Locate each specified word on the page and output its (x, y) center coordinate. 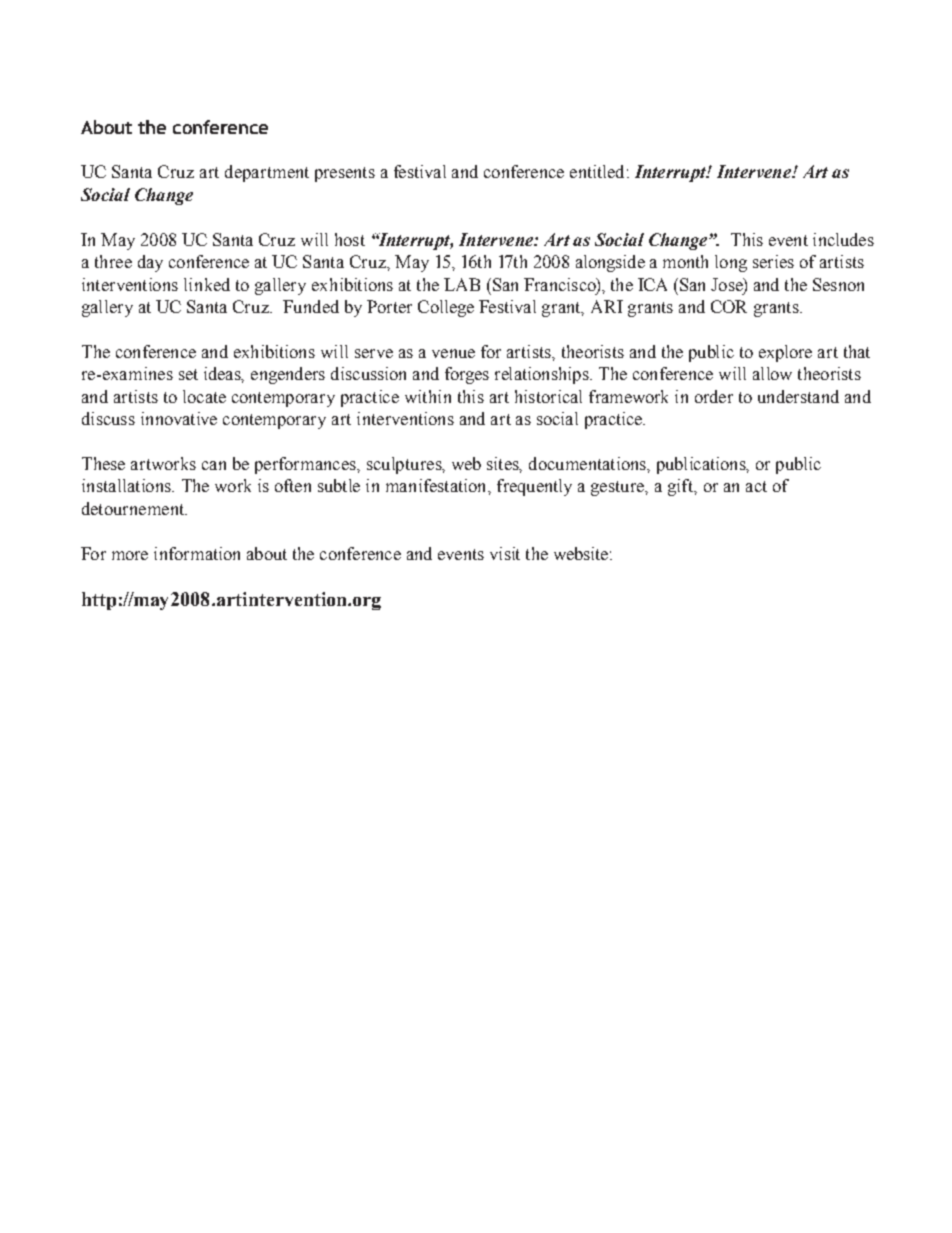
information (197, 553)
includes (843, 239)
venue (453, 353)
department (267, 173)
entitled (597, 171)
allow (772, 373)
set (188, 374)
